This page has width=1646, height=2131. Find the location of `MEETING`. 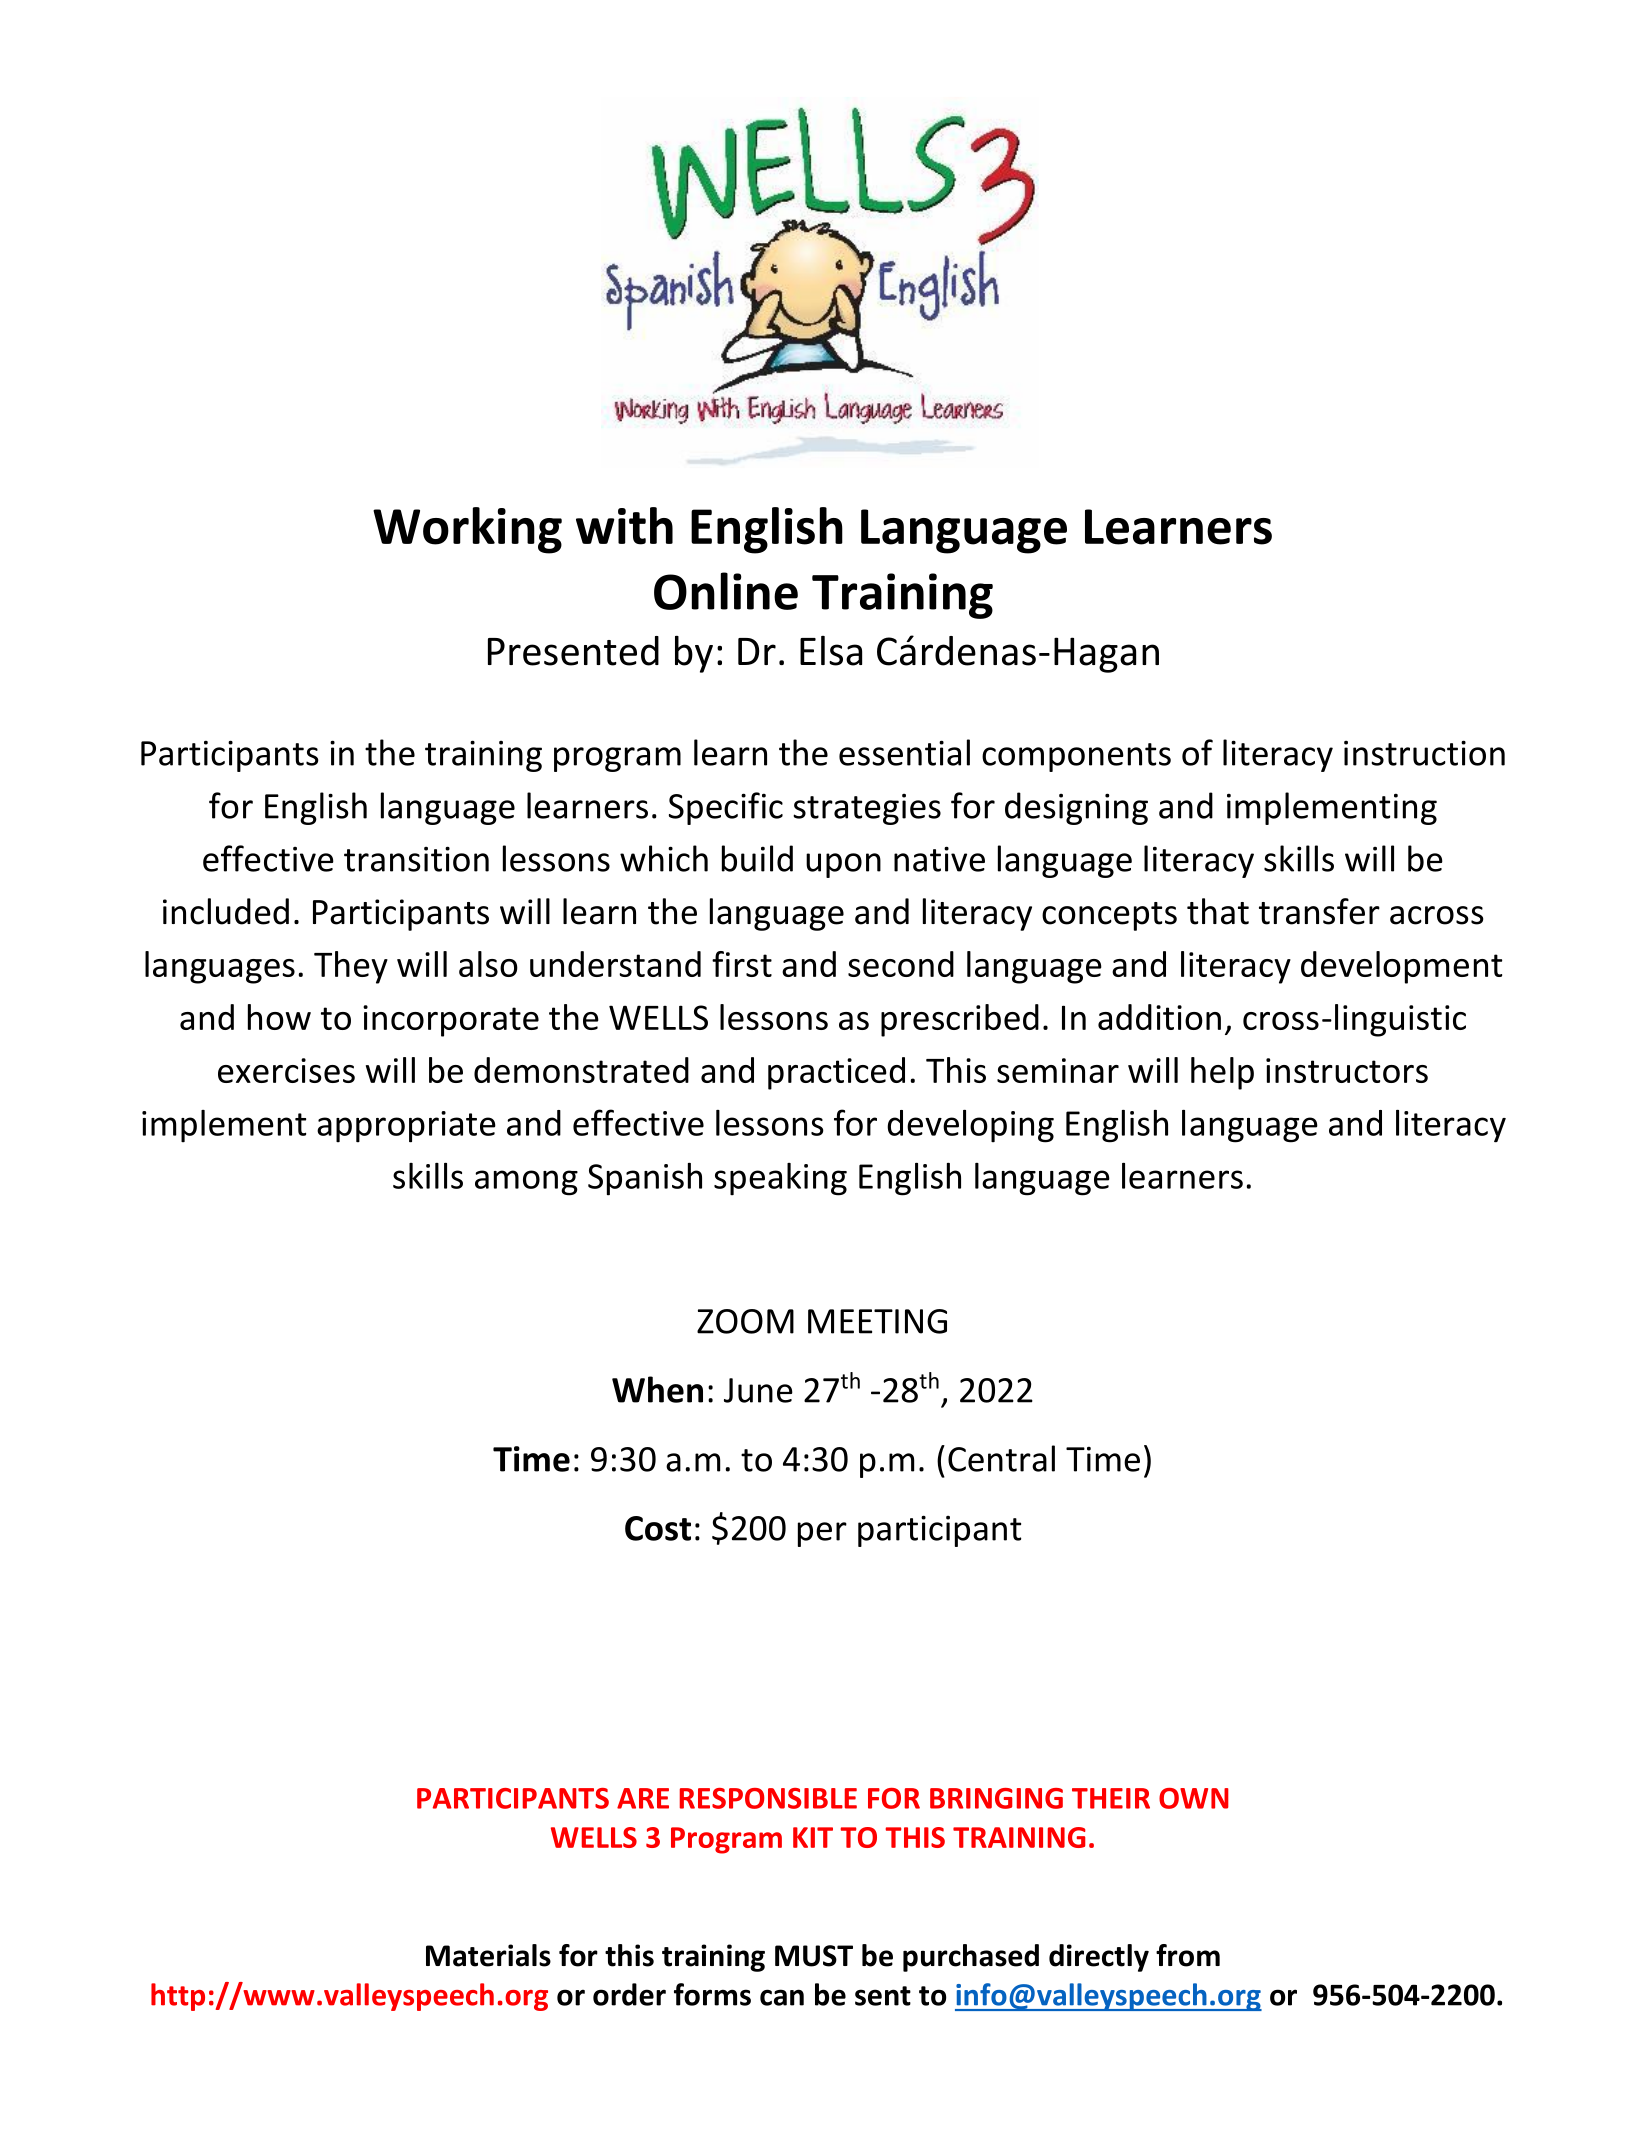

MEETING is located at coordinates (877, 1321).
